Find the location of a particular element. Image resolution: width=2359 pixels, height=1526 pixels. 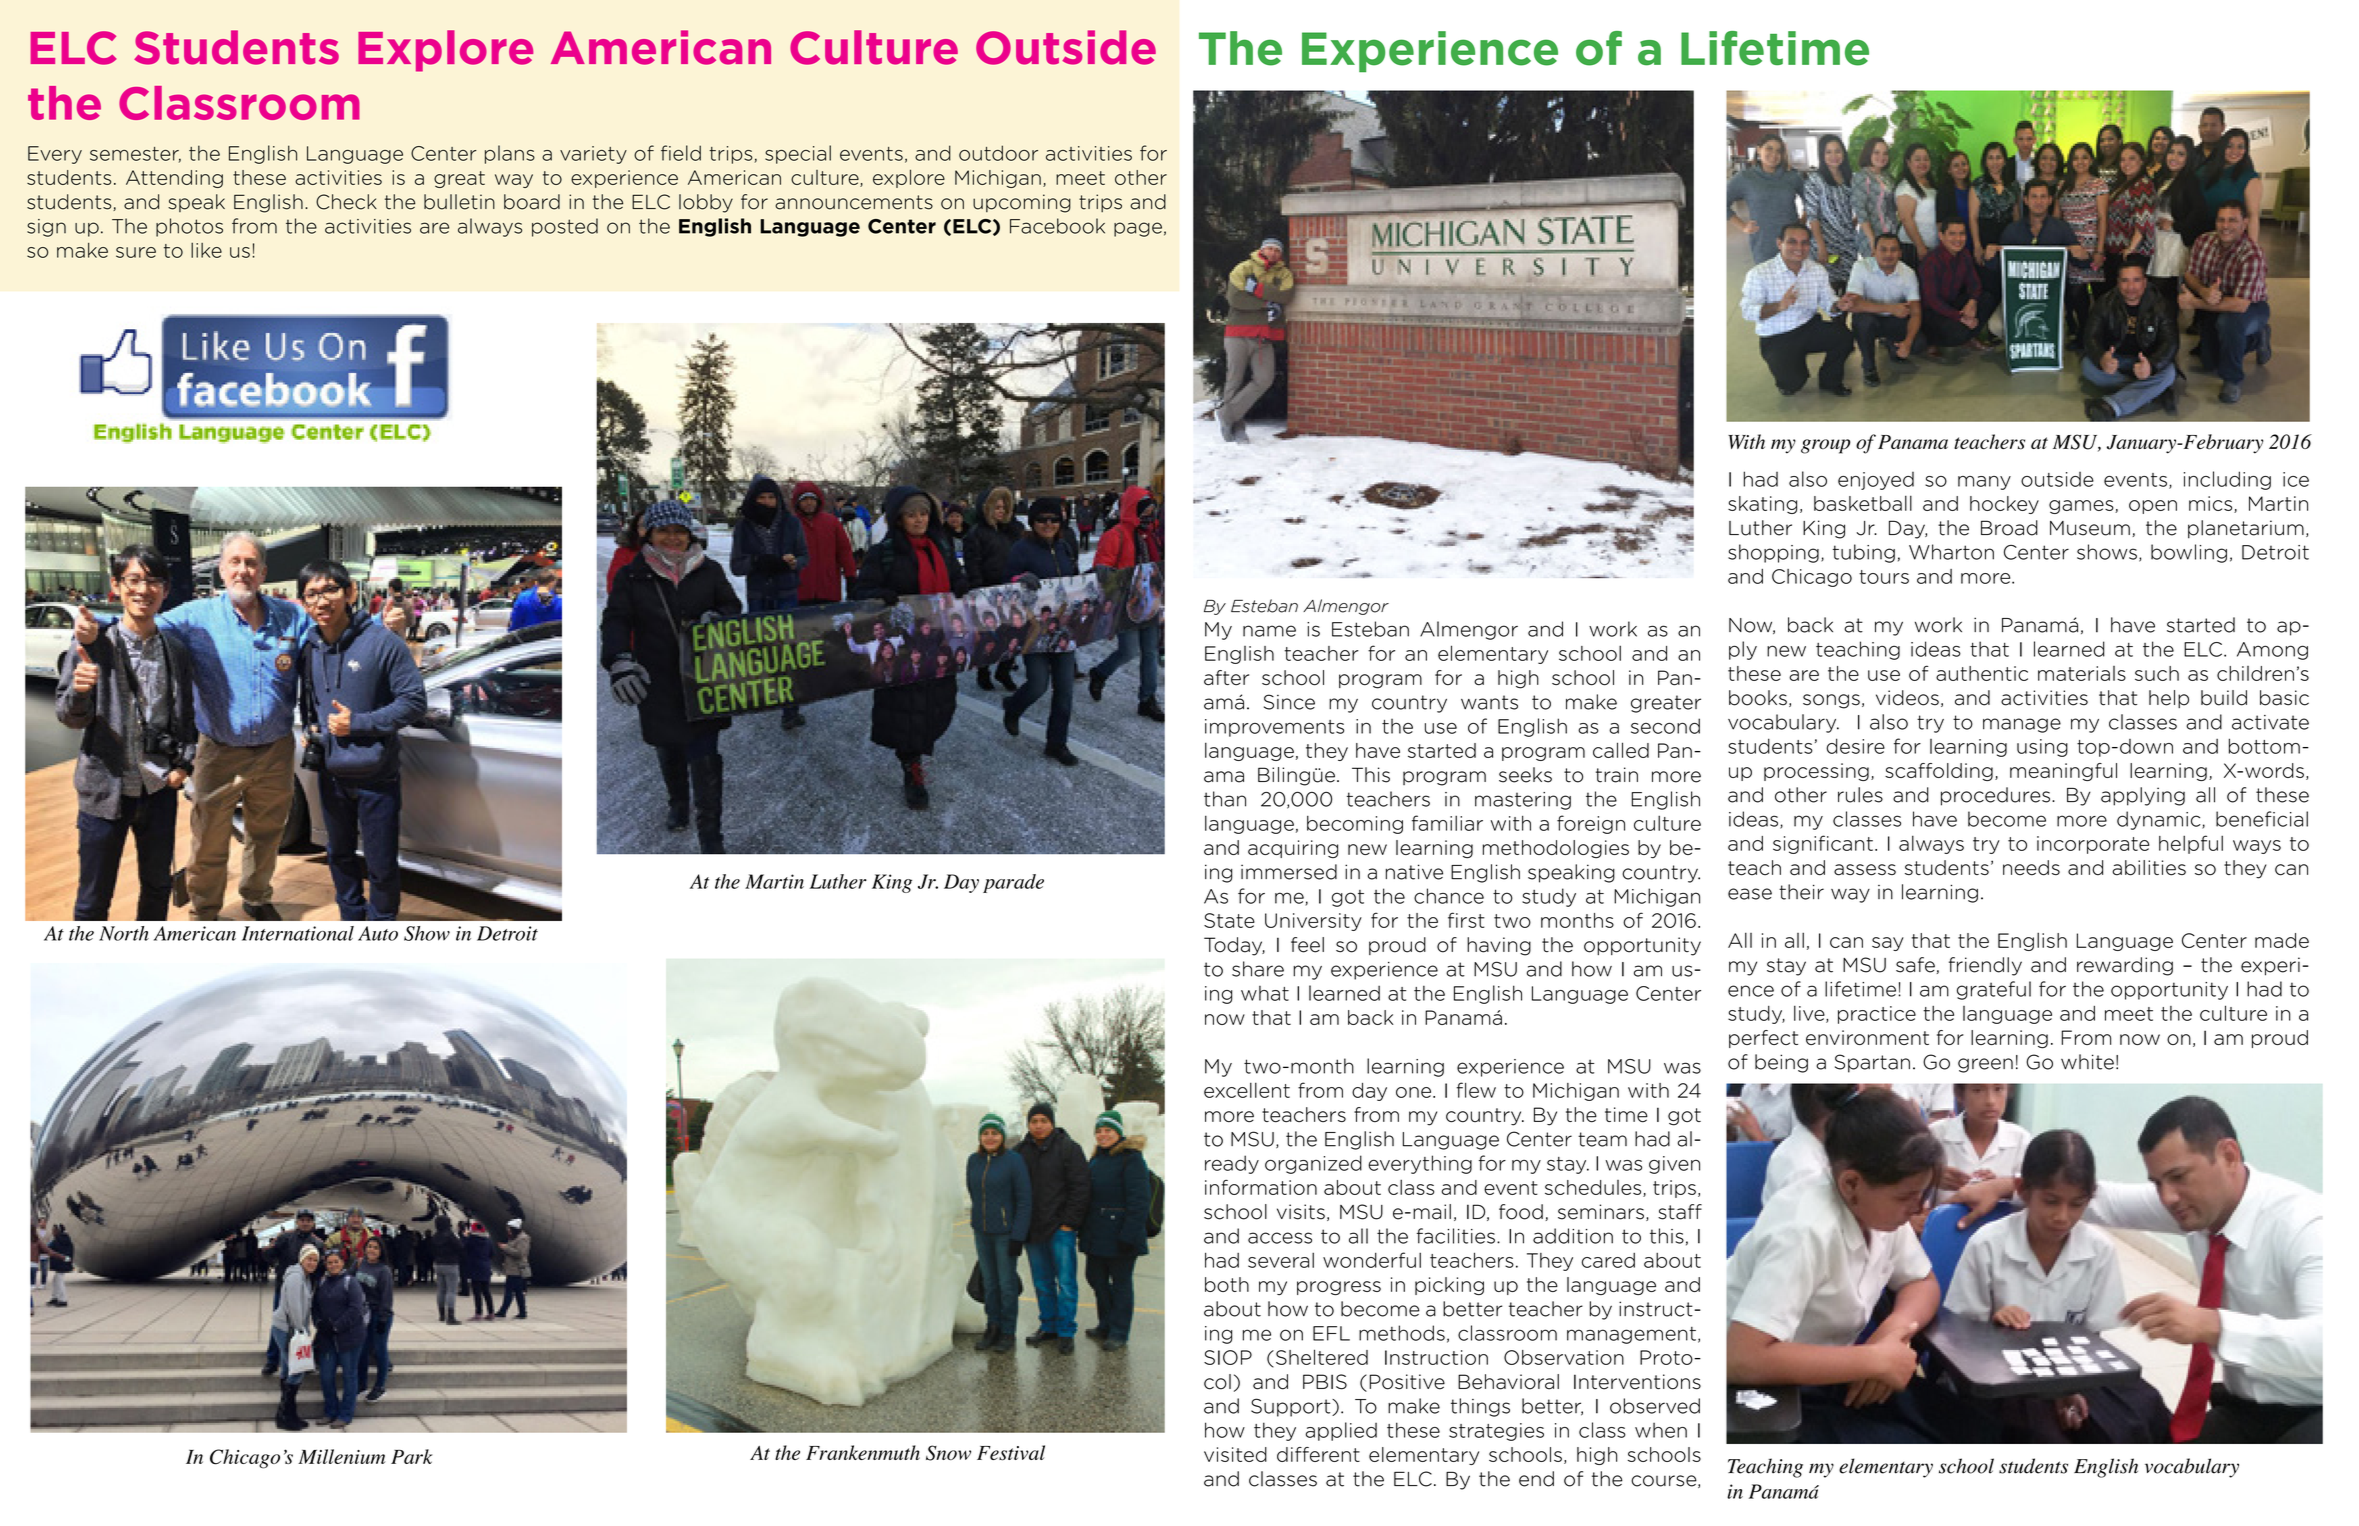

excellent is located at coordinates (1247, 1090).
